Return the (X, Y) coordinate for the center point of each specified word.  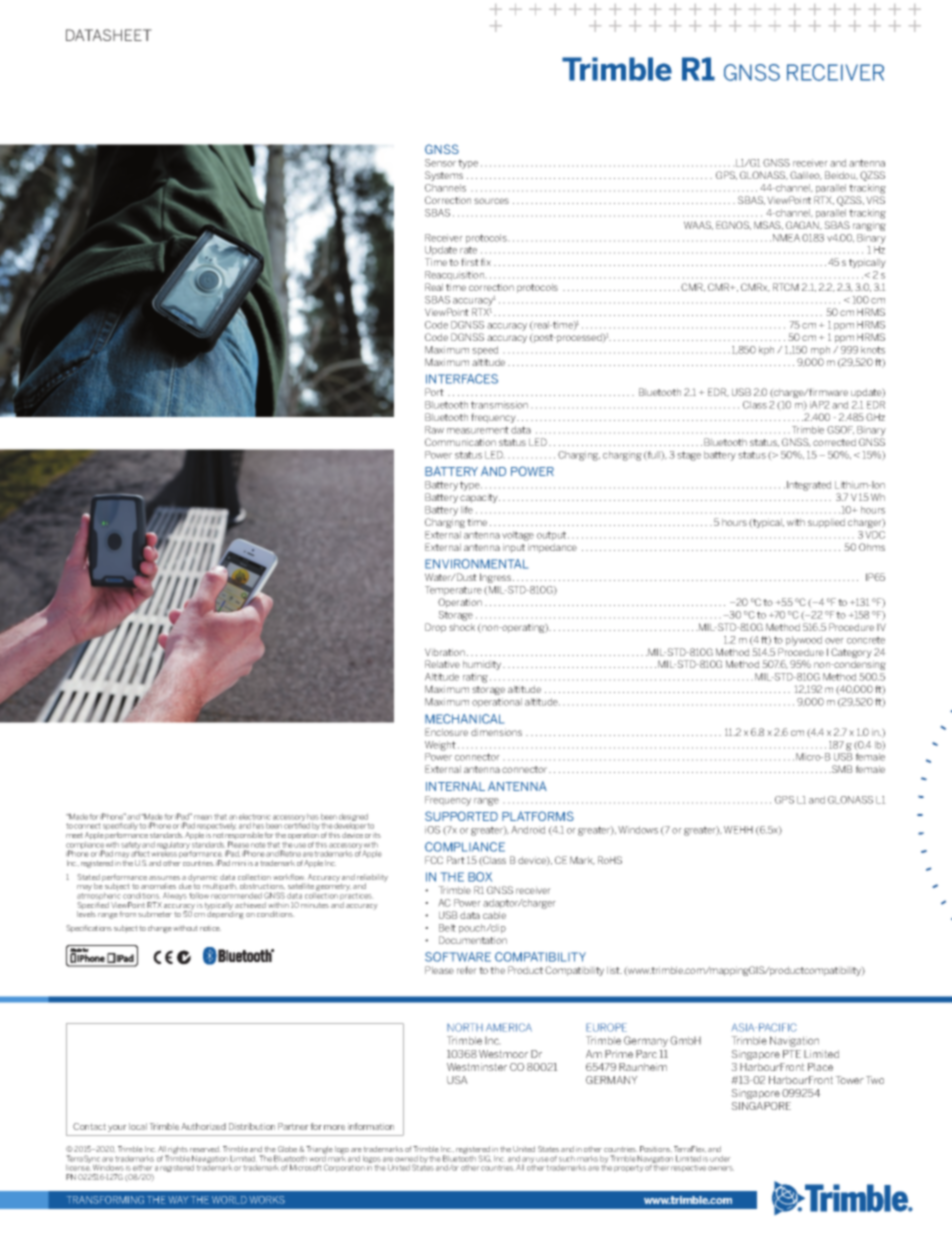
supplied (826, 523)
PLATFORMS (538, 816)
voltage (518, 536)
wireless (164, 854)
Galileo (806, 175)
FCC (434, 860)
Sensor (442, 163)
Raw (434, 430)
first (470, 262)
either (142, 1168)
